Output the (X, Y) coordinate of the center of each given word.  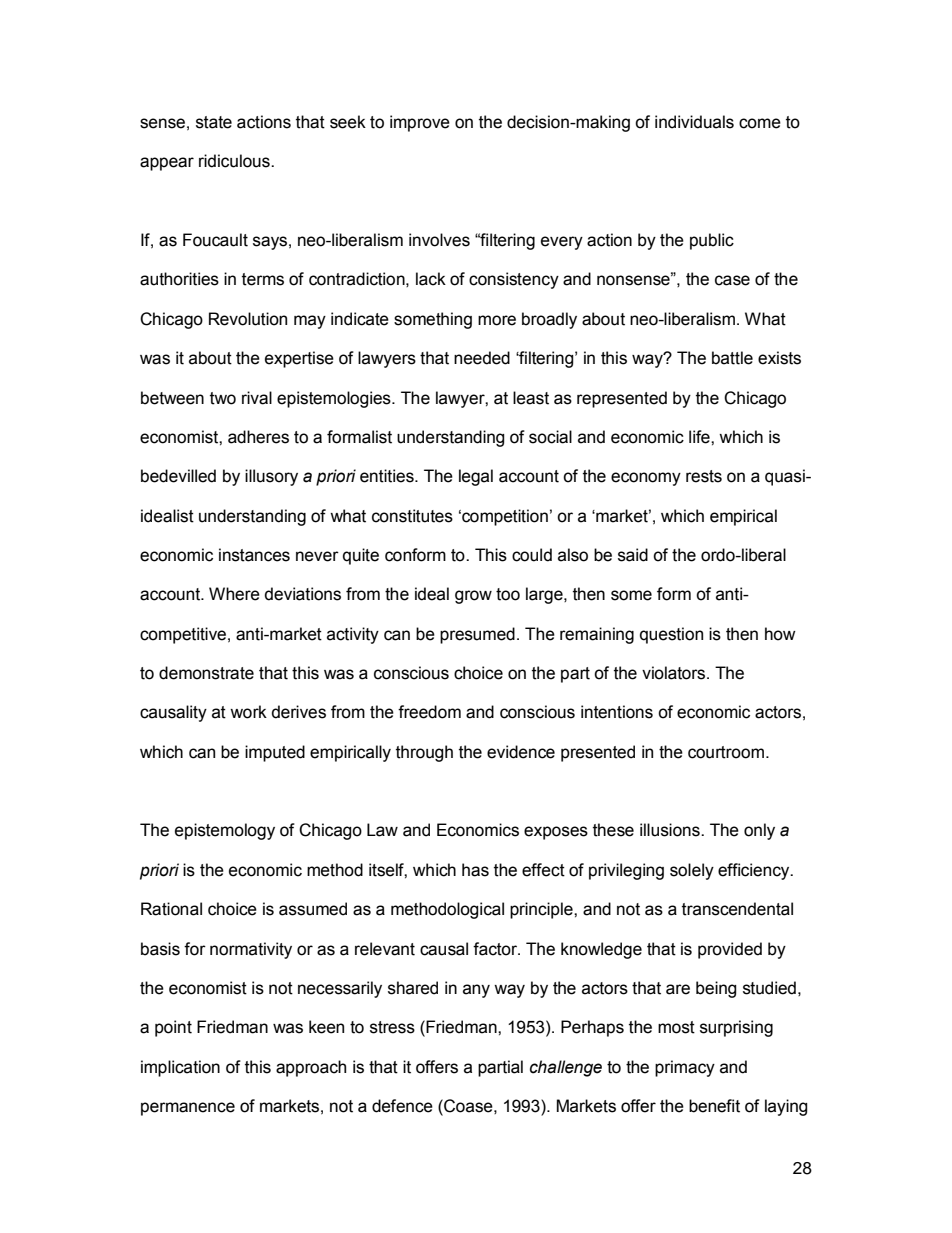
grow (473, 597)
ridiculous (235, 161)
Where (234, 594)
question (671, 635)
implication (180, 1068)
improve (420, 123)
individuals (694, 122)
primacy (685, 1068)
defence (402, 1106)
